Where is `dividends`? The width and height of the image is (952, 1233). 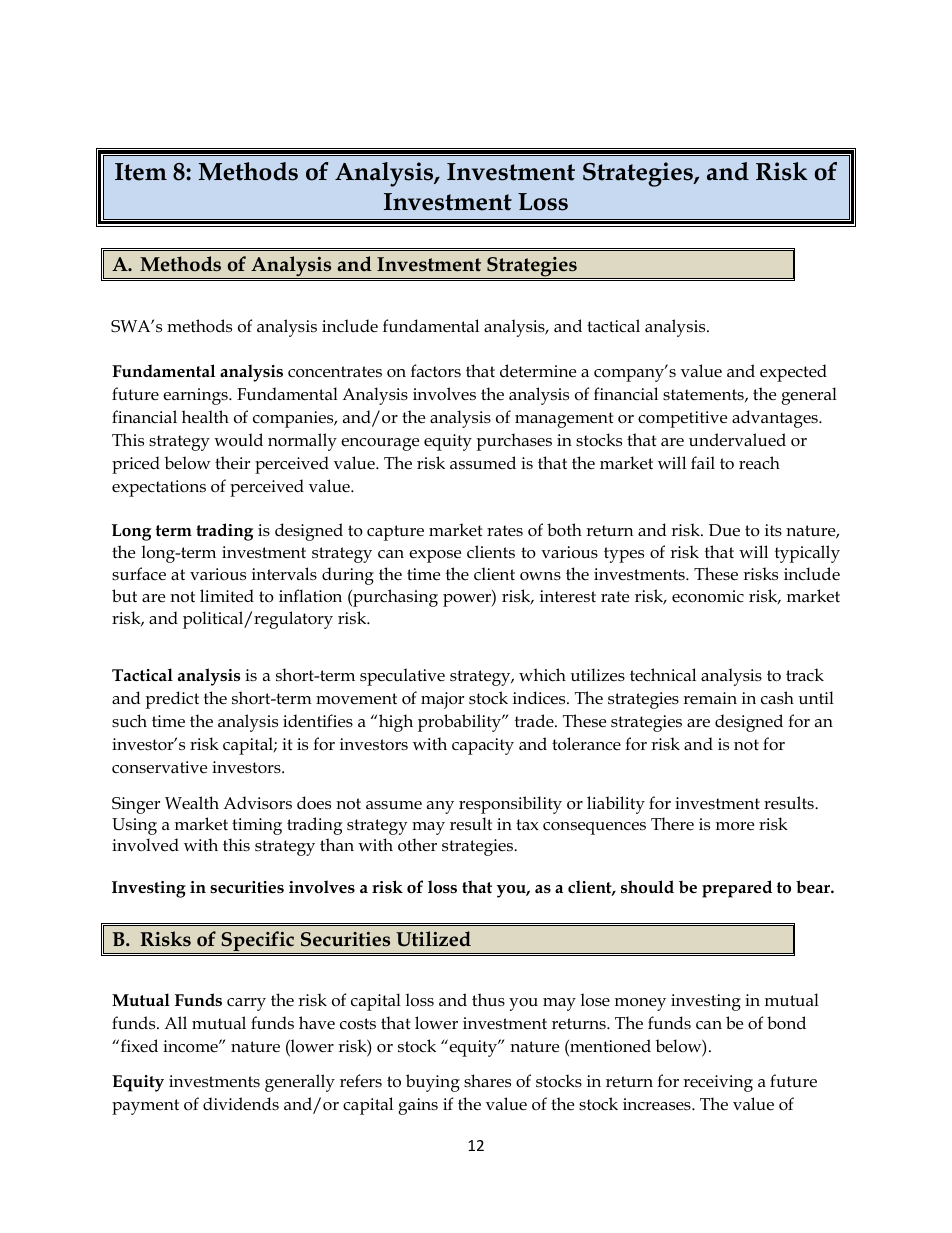 dividends is located at coordinates (241, 1104).
